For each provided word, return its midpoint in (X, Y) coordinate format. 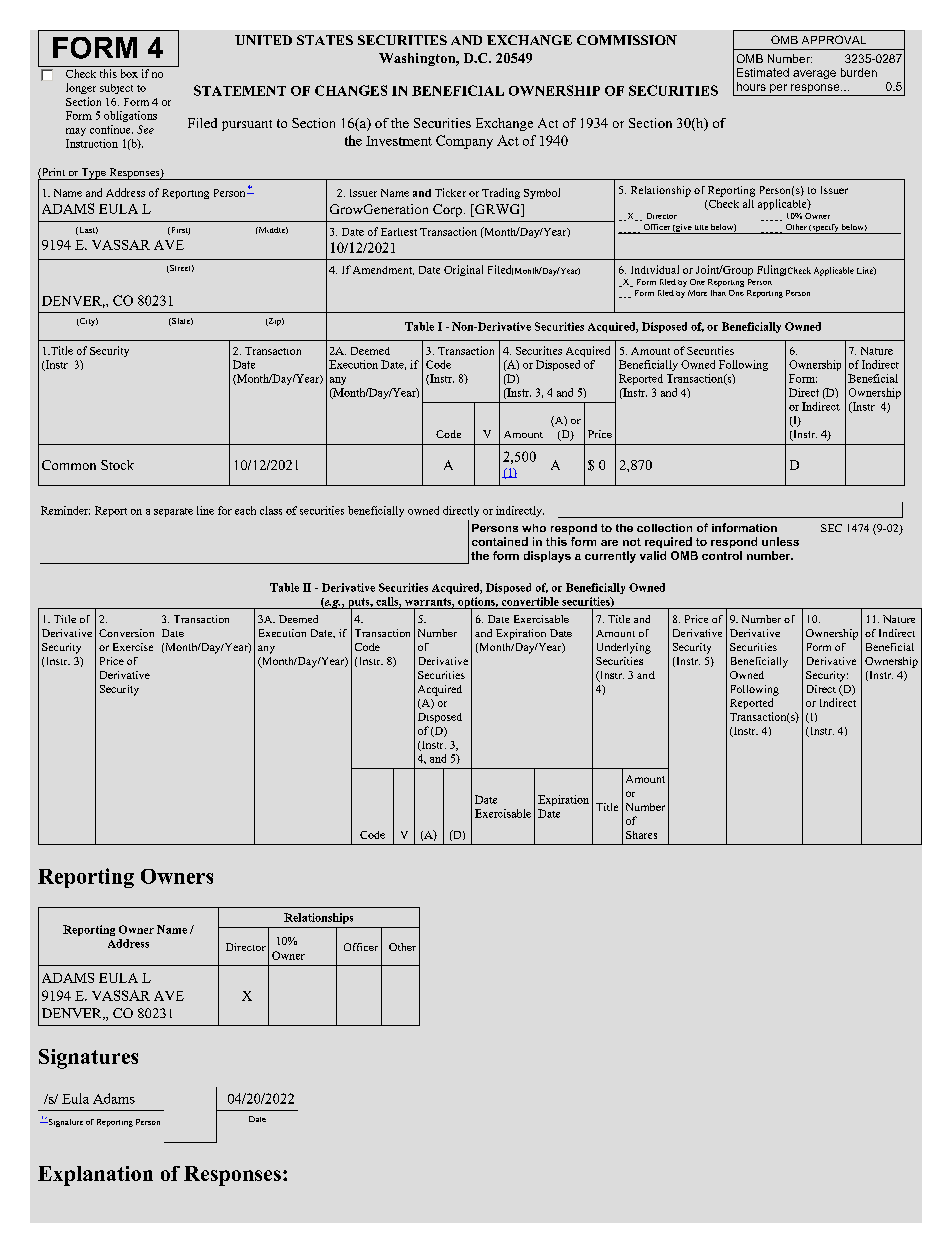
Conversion (126, 633)
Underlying (624, 648)
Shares (641, 835)
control (722, 555)
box (129, 73)
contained (500, 541)
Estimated (763, 72)
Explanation (95, 1176)
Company (464, 142)
